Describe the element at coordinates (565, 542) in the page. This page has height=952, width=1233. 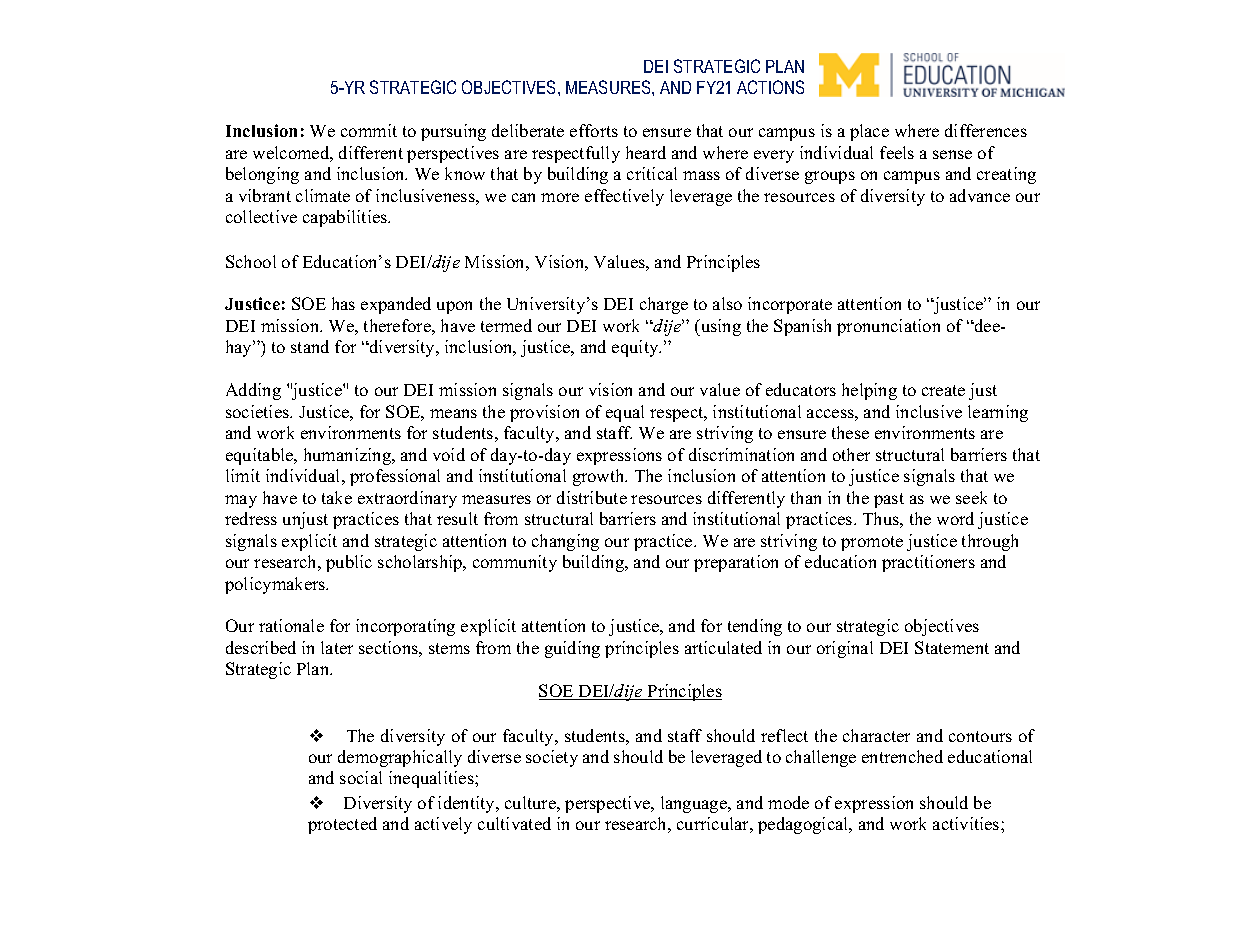
I see `changing` at that location.
